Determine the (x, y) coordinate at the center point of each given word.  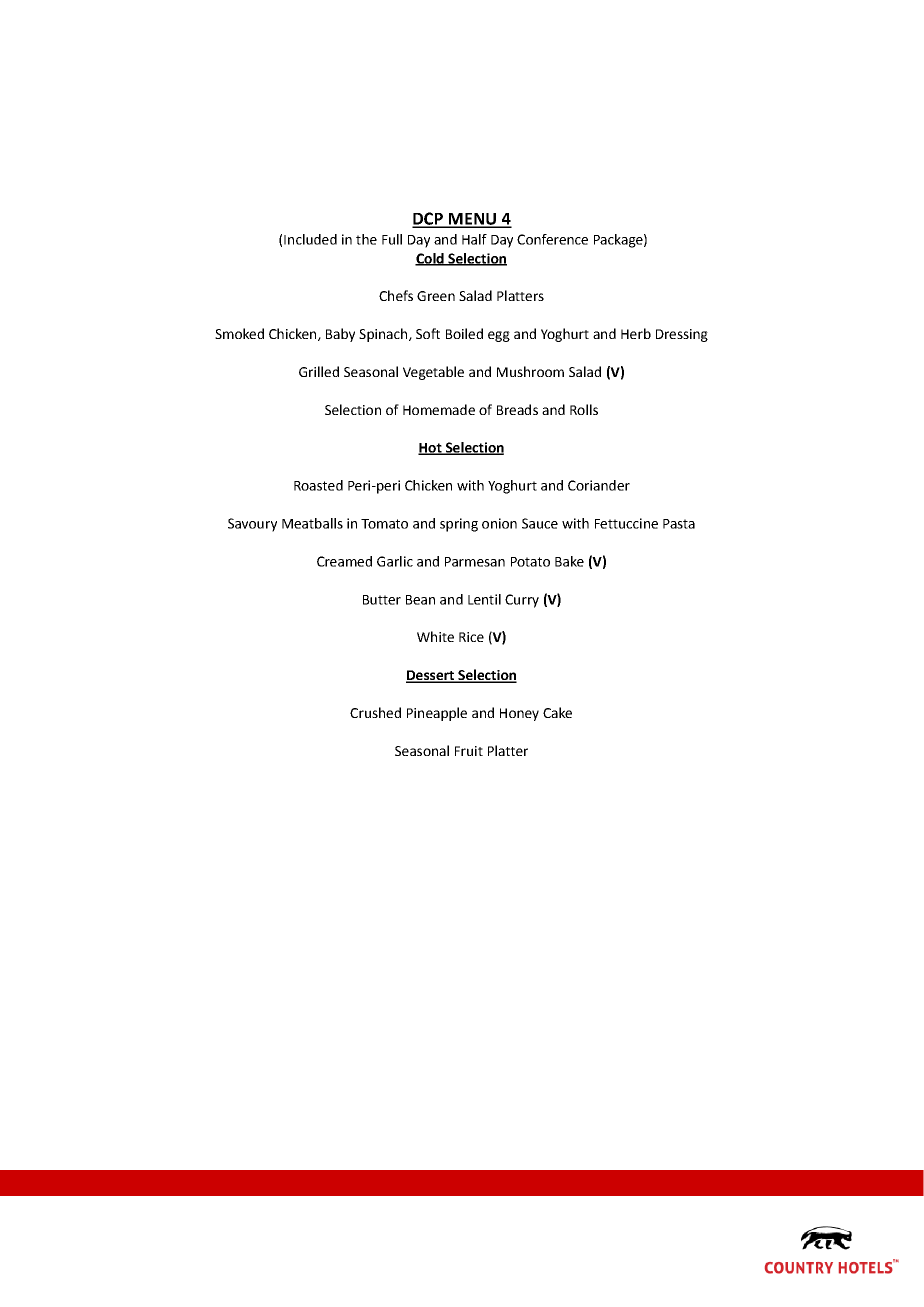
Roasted (318, 485)
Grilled (319, 371)
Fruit (469, 751)
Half (474, 239)
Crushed (375, 712)
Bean (420, 600)
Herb (636, 333)
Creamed (344, 561)
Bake (569, 561)
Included (310, 239)
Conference (552, 239)
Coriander (599, 485)
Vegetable (433, 373)
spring (459, 525)
